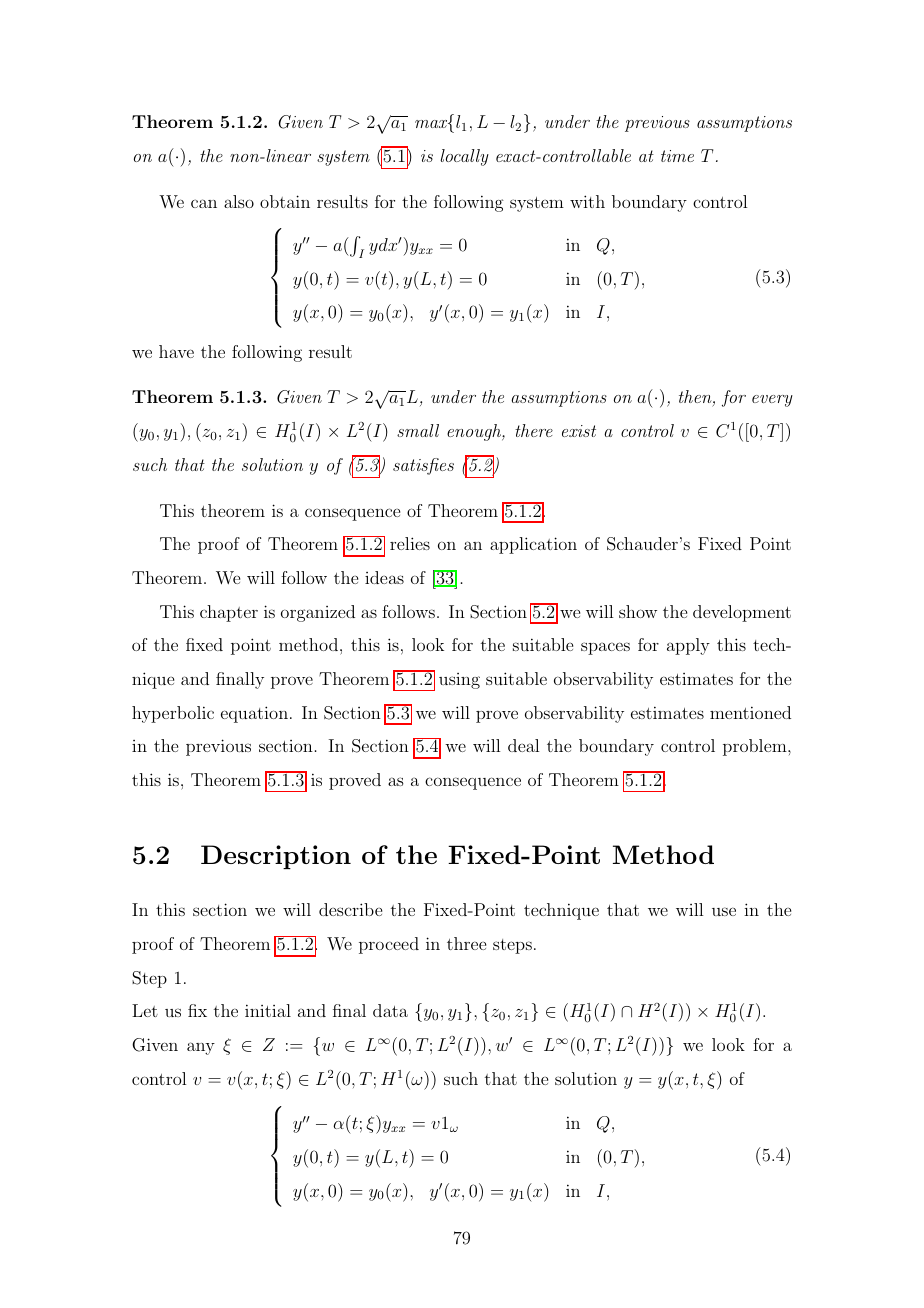  What do you see at coordinates (464, 157) in the document?
I see `locally` at bounding box center [464, 157].
